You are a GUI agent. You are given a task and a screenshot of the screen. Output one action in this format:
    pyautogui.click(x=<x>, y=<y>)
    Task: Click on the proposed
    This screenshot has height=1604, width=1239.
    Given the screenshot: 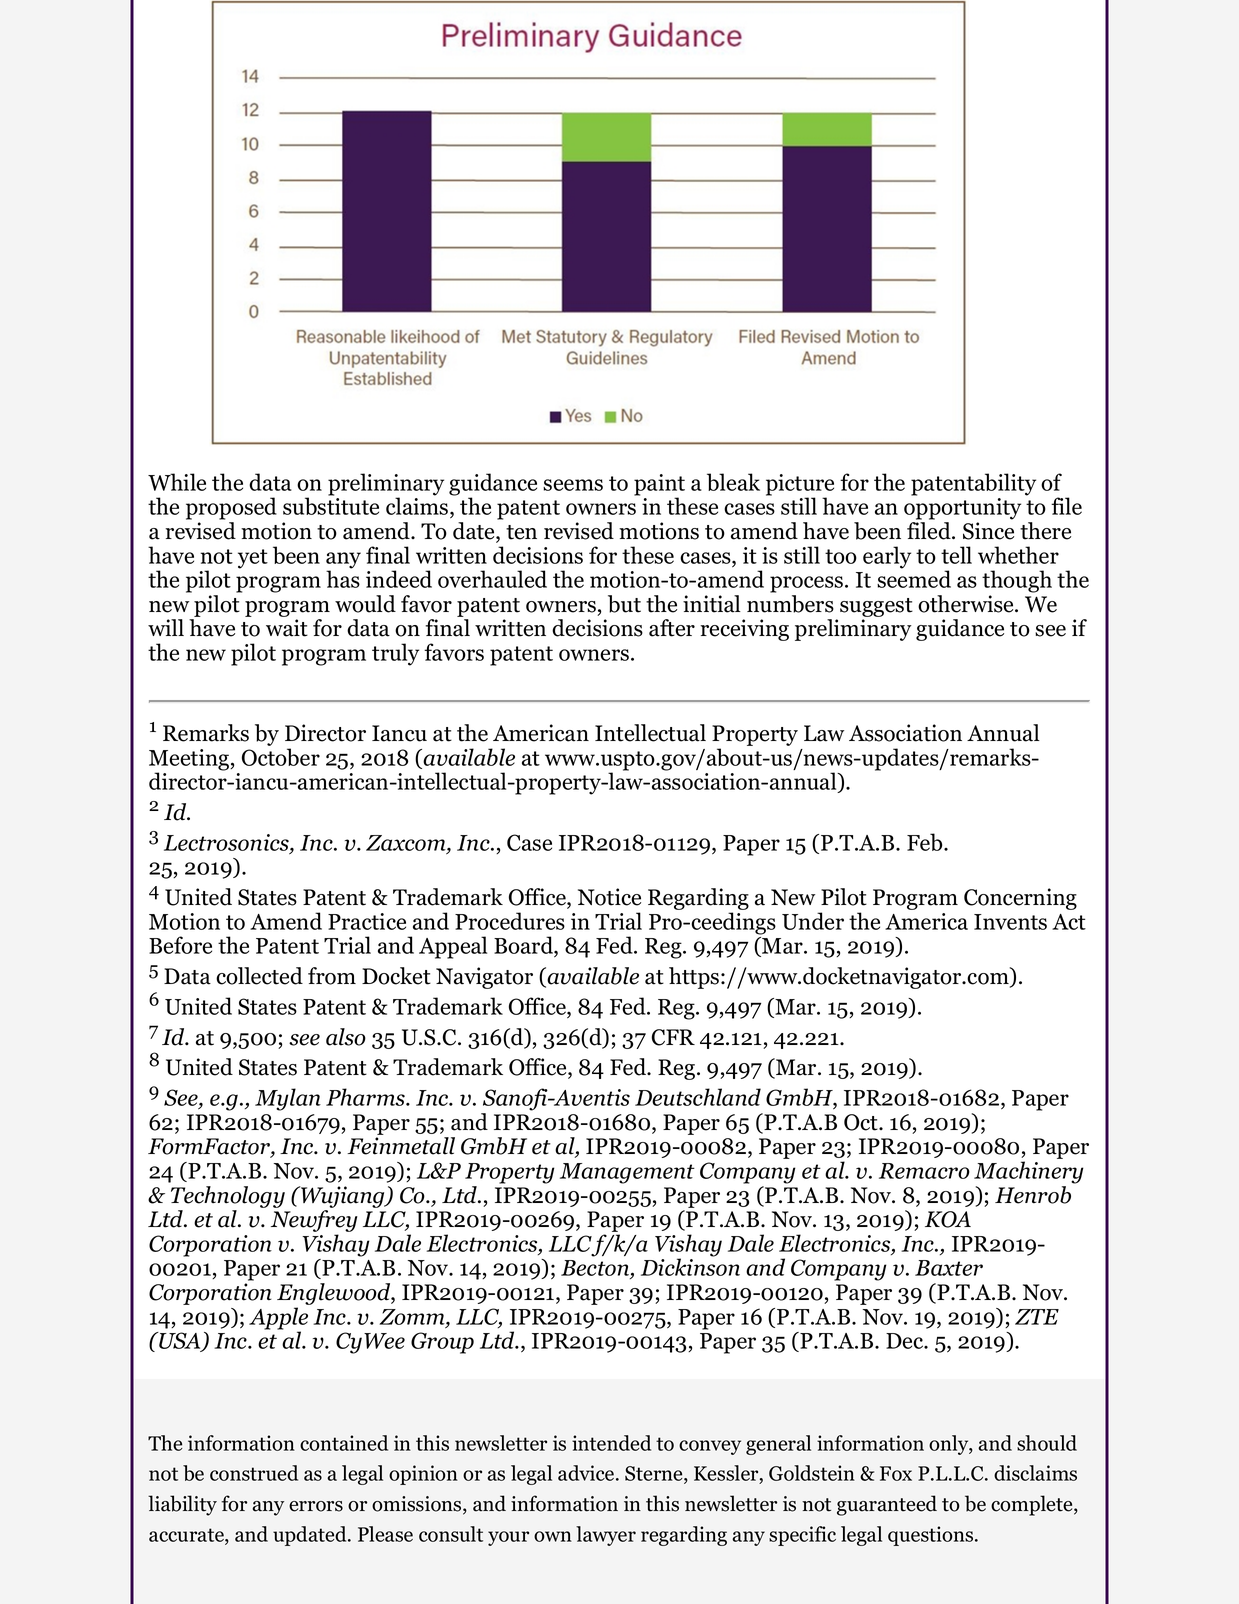 What is the action you would take?
    pyautogui.click(x=231, y=508)
